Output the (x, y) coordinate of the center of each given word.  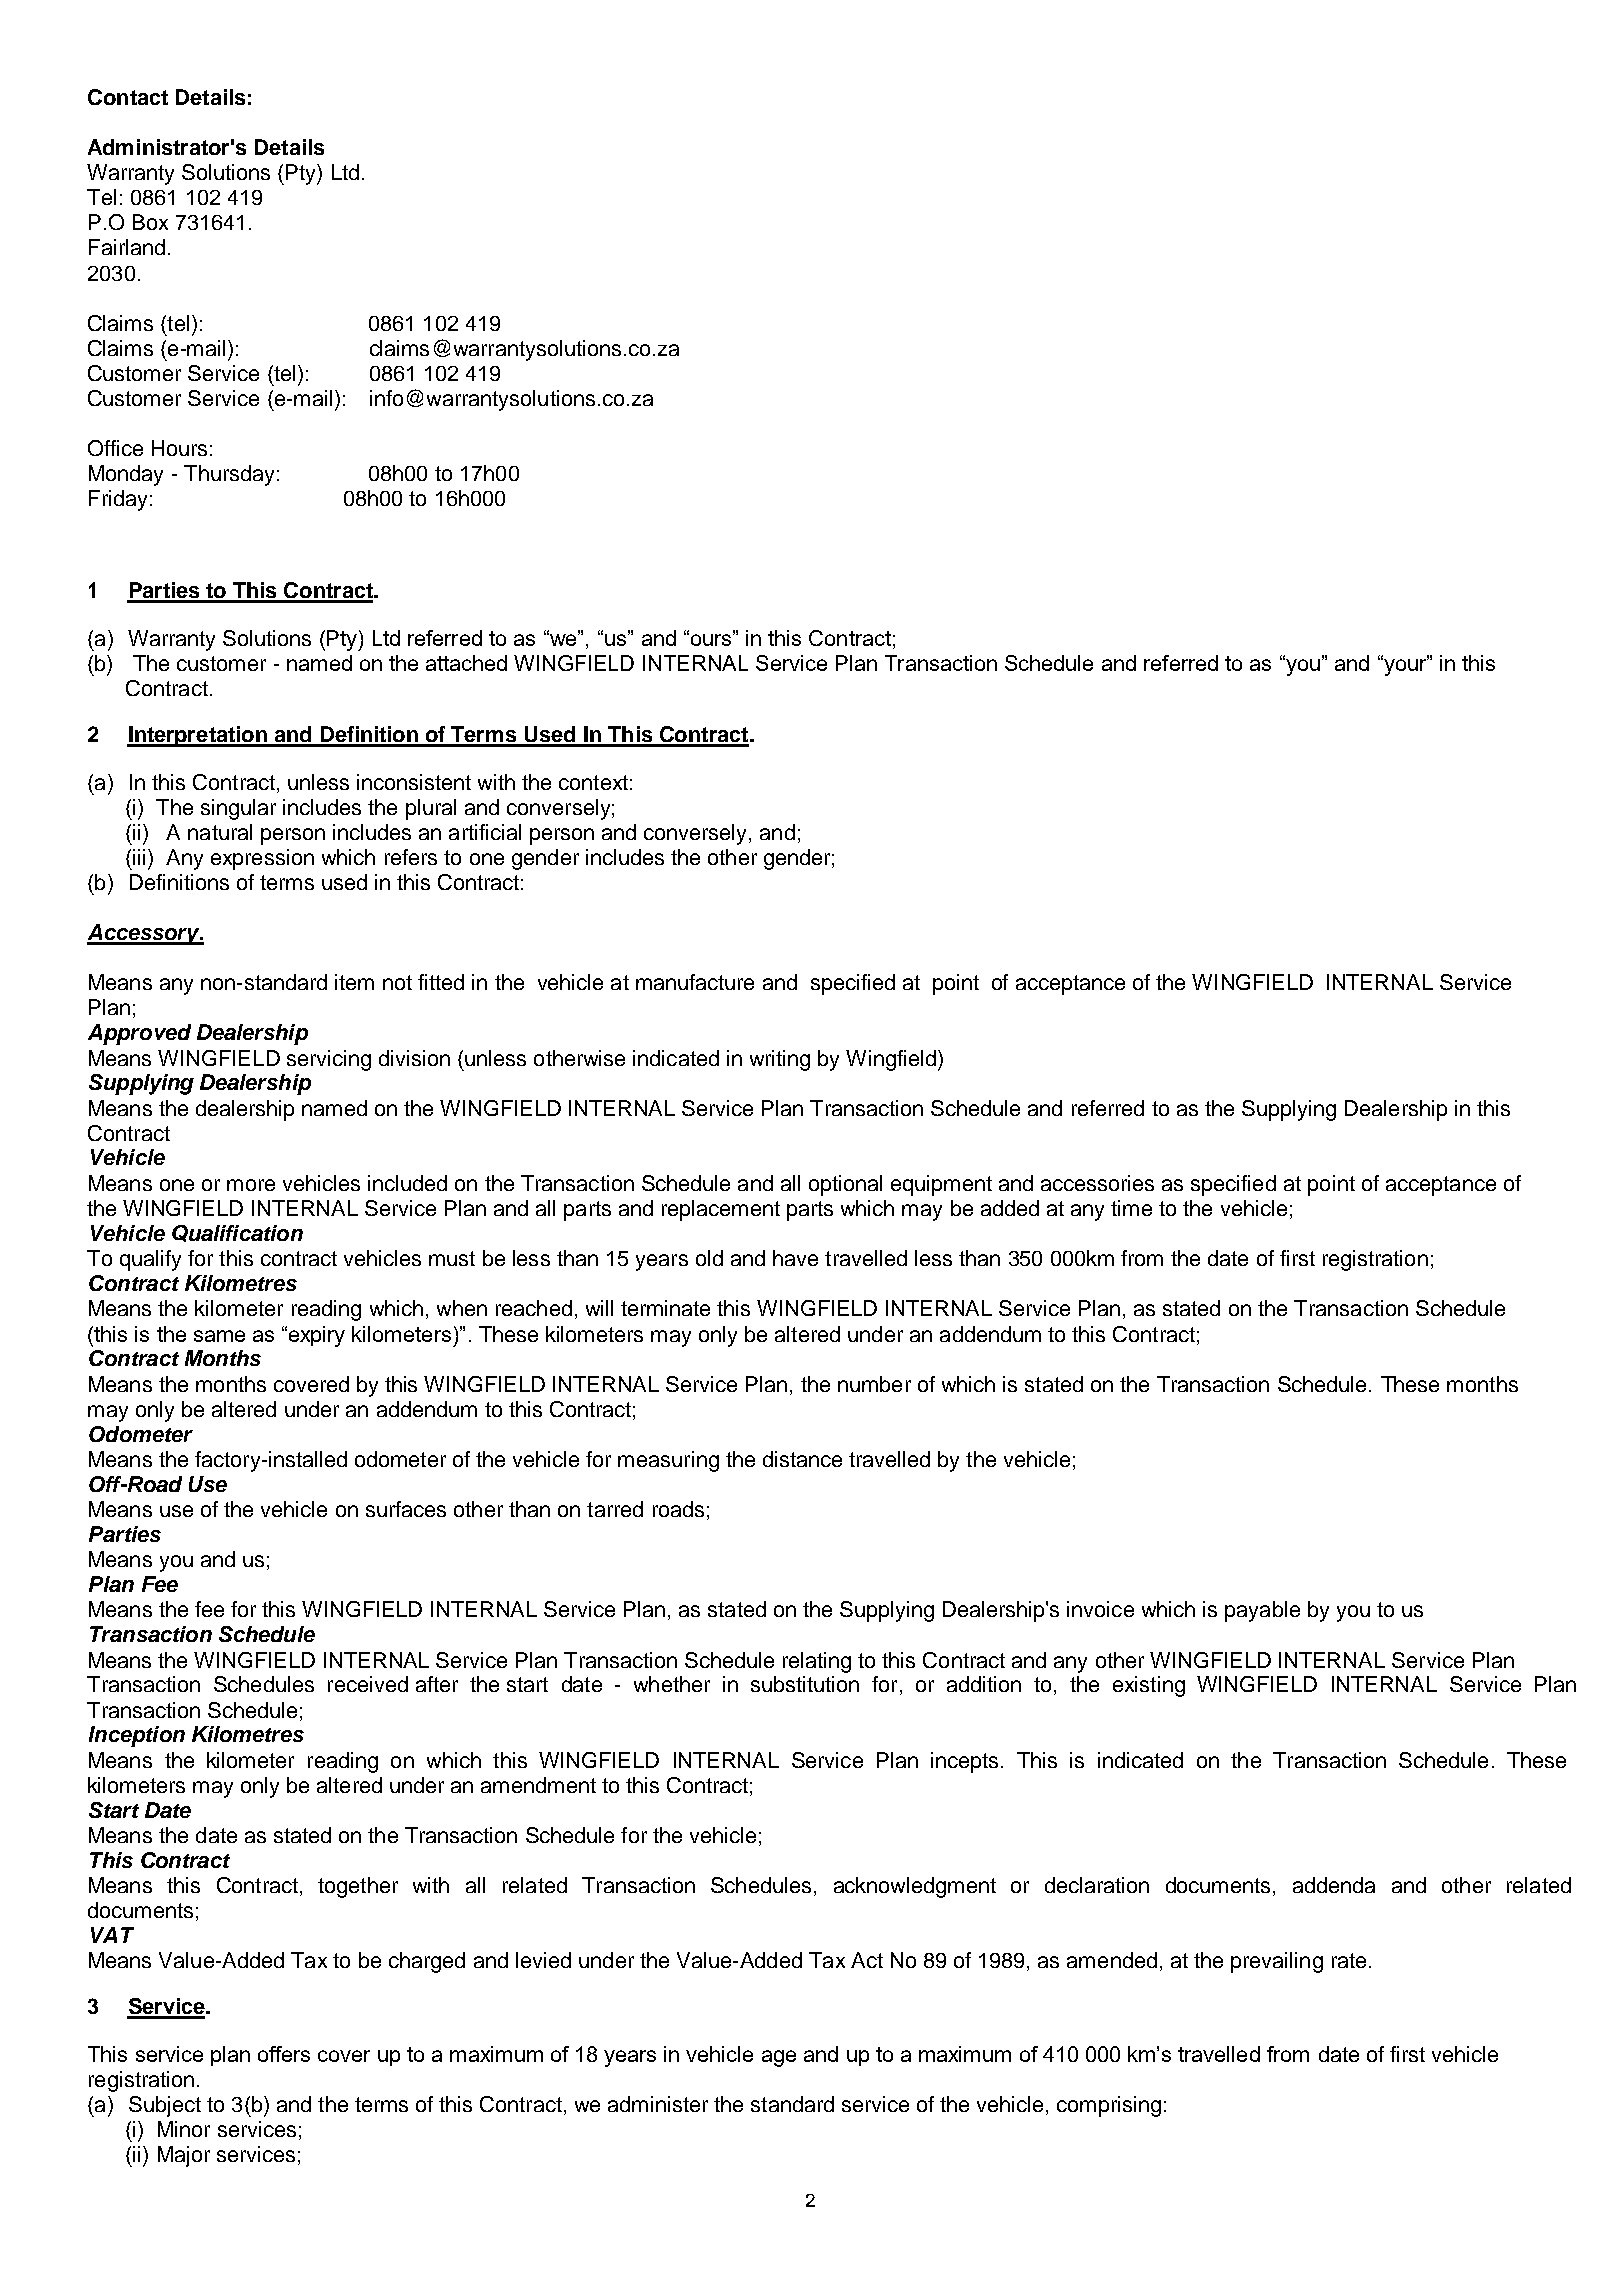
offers (284, 2054)
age (779, 2058)
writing (780, 1060)
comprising (1109, 2106)
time (1131, 1208)
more (251, 1185)
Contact (128, 97)
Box (150, 222)
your (1405, 666)
